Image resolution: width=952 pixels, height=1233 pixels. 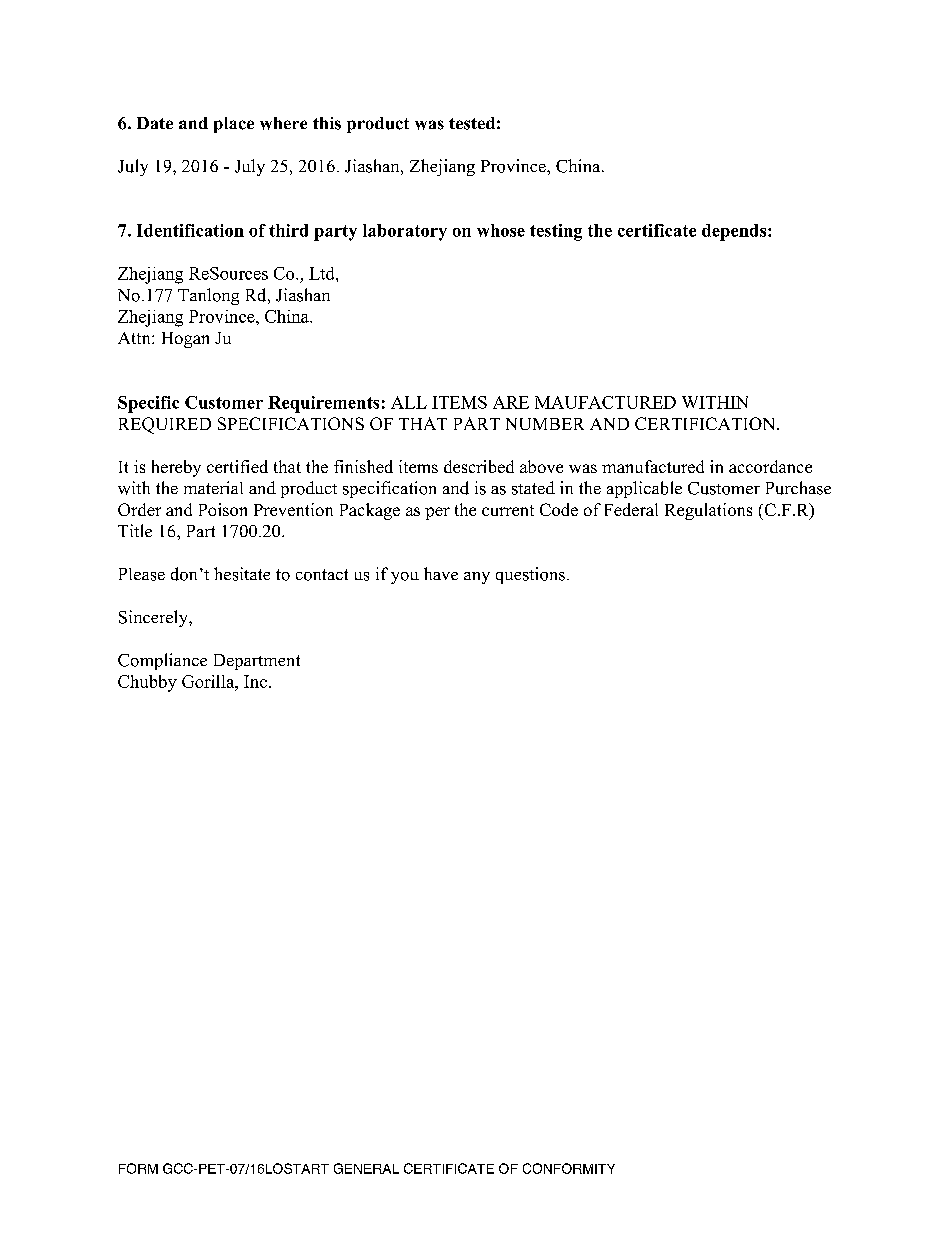 I want to click on CERTIFICATION, so click(x=706, y=423).
